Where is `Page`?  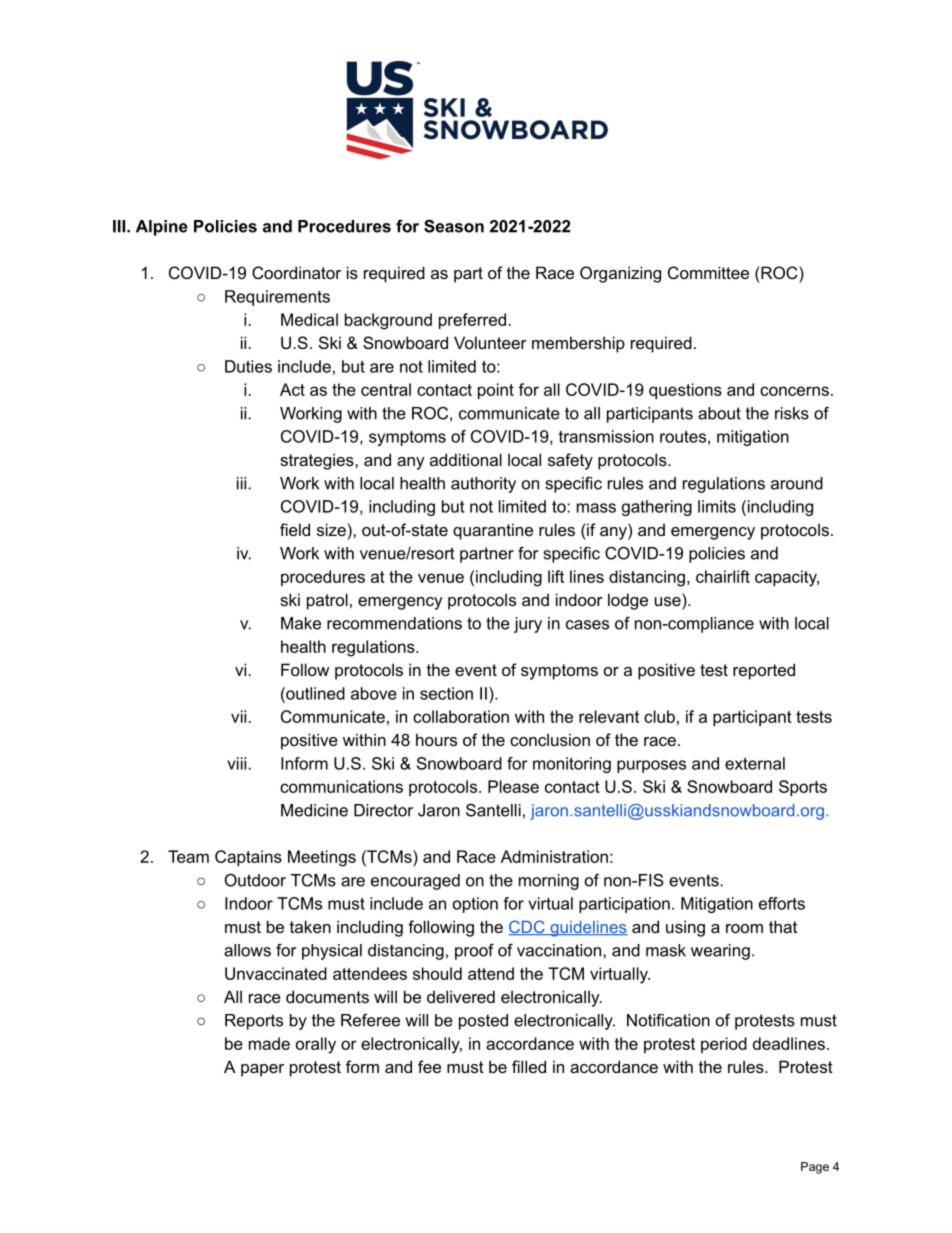 Page is located at coordinates (815, 1168).
